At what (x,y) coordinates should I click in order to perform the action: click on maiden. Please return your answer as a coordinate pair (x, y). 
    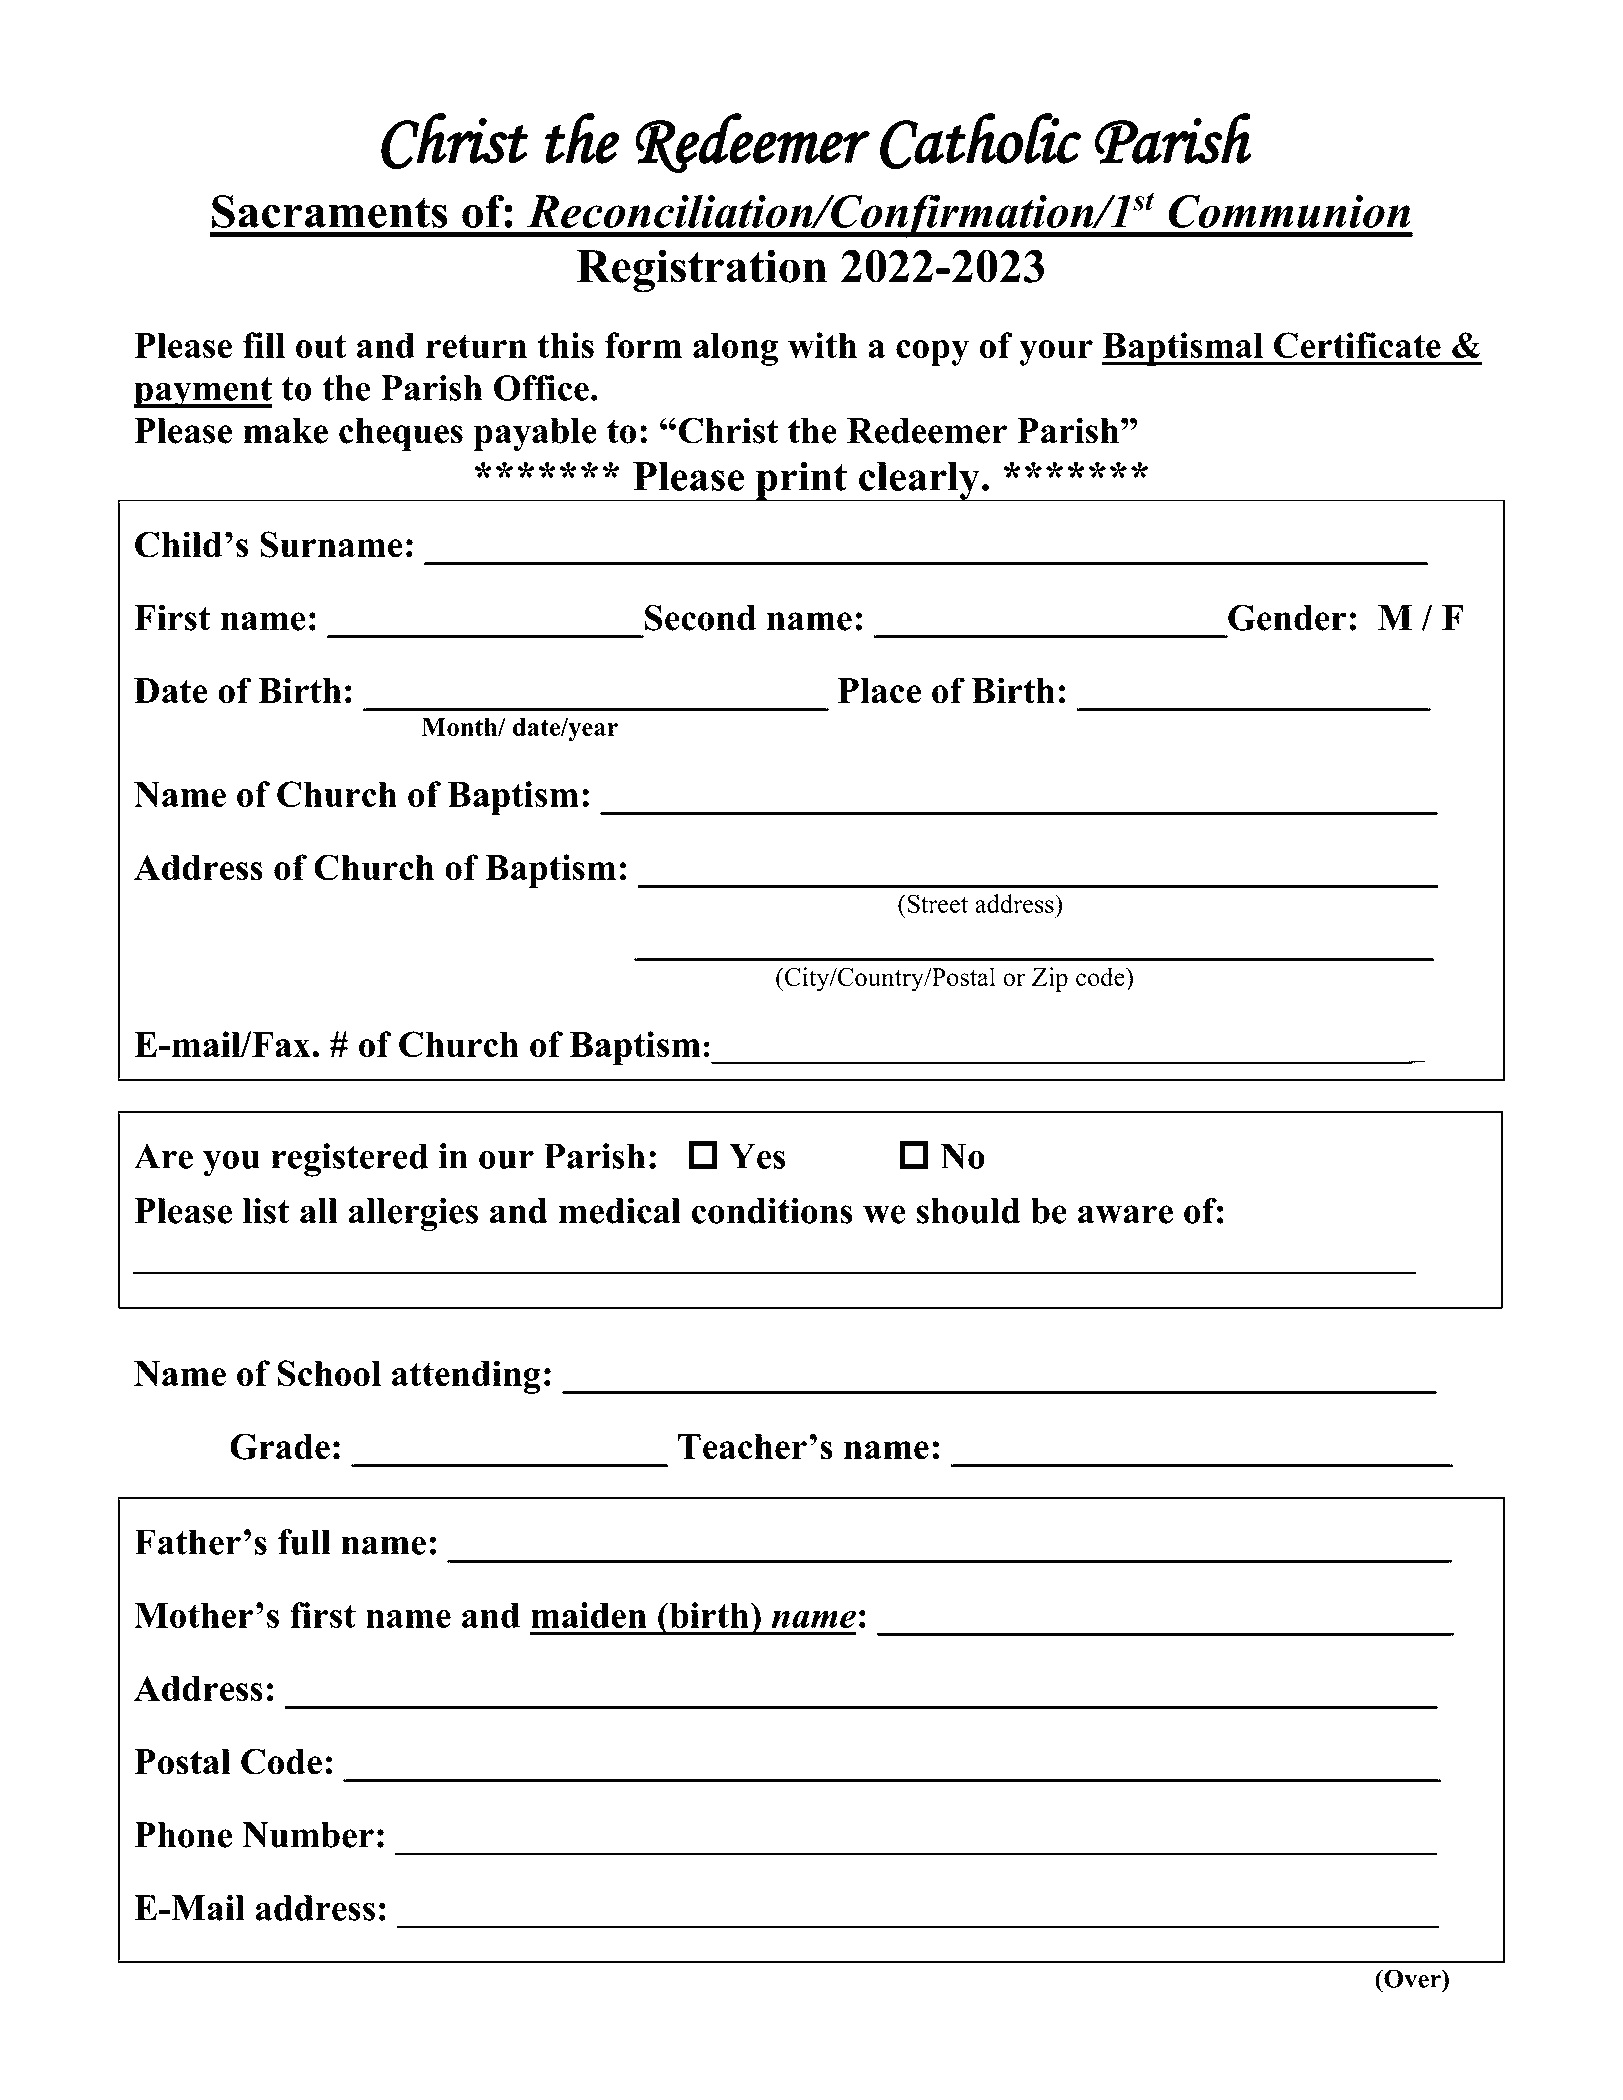
    Looking at the image, I should click on (589, 1615).
